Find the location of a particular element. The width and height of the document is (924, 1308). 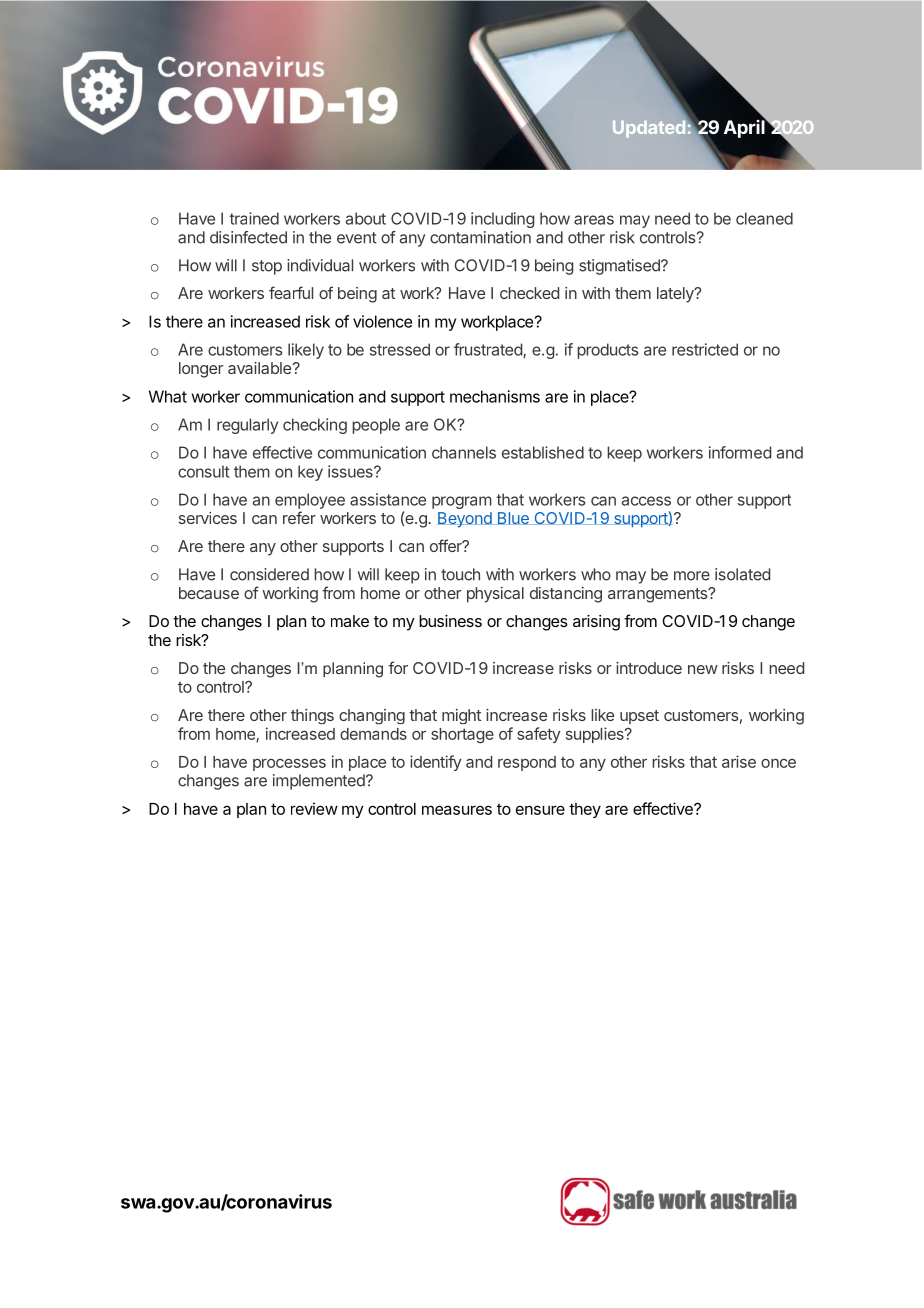

measures is located at coordinates (457, 810).
